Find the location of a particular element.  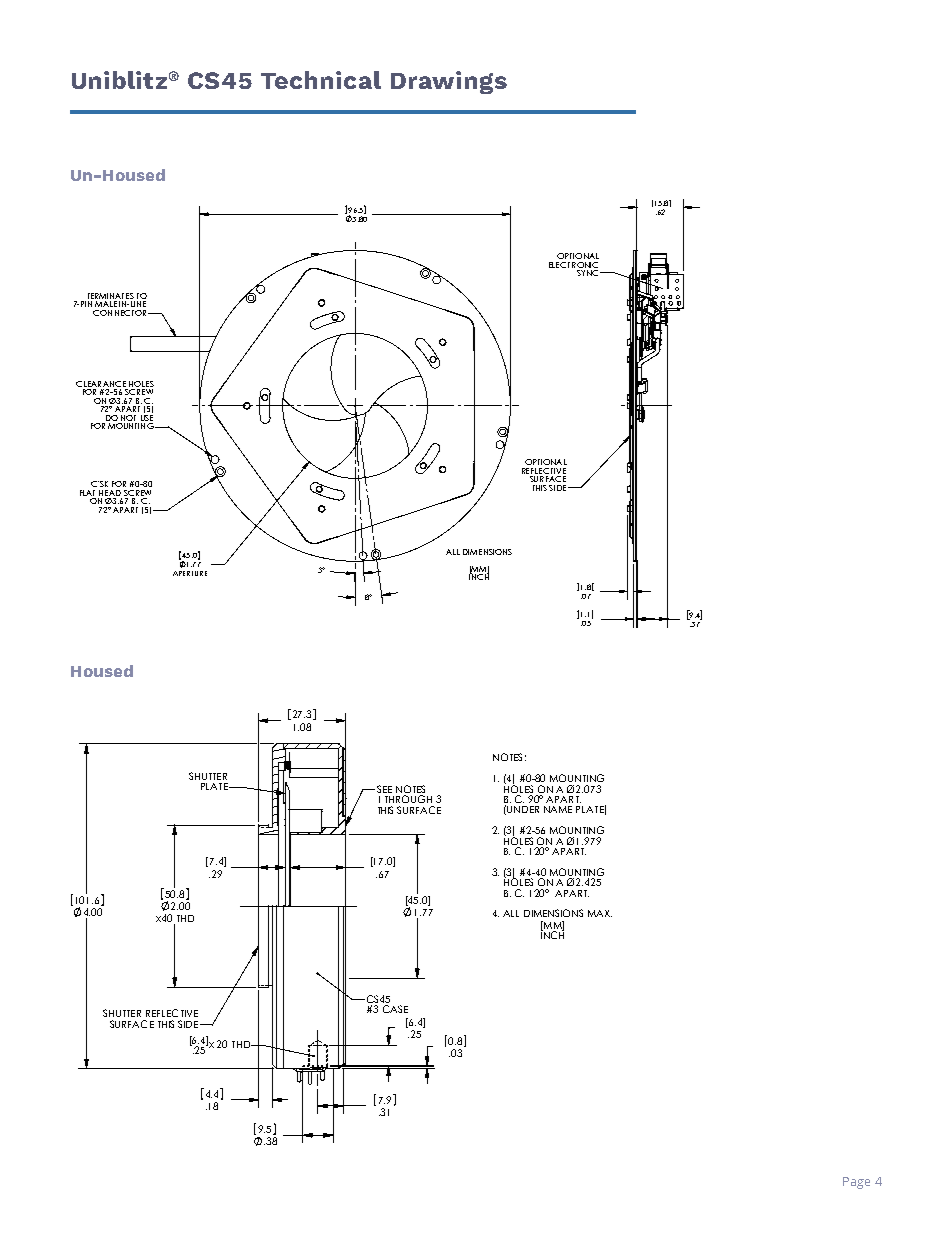

SYNC is located at coordinates (587, 271).
